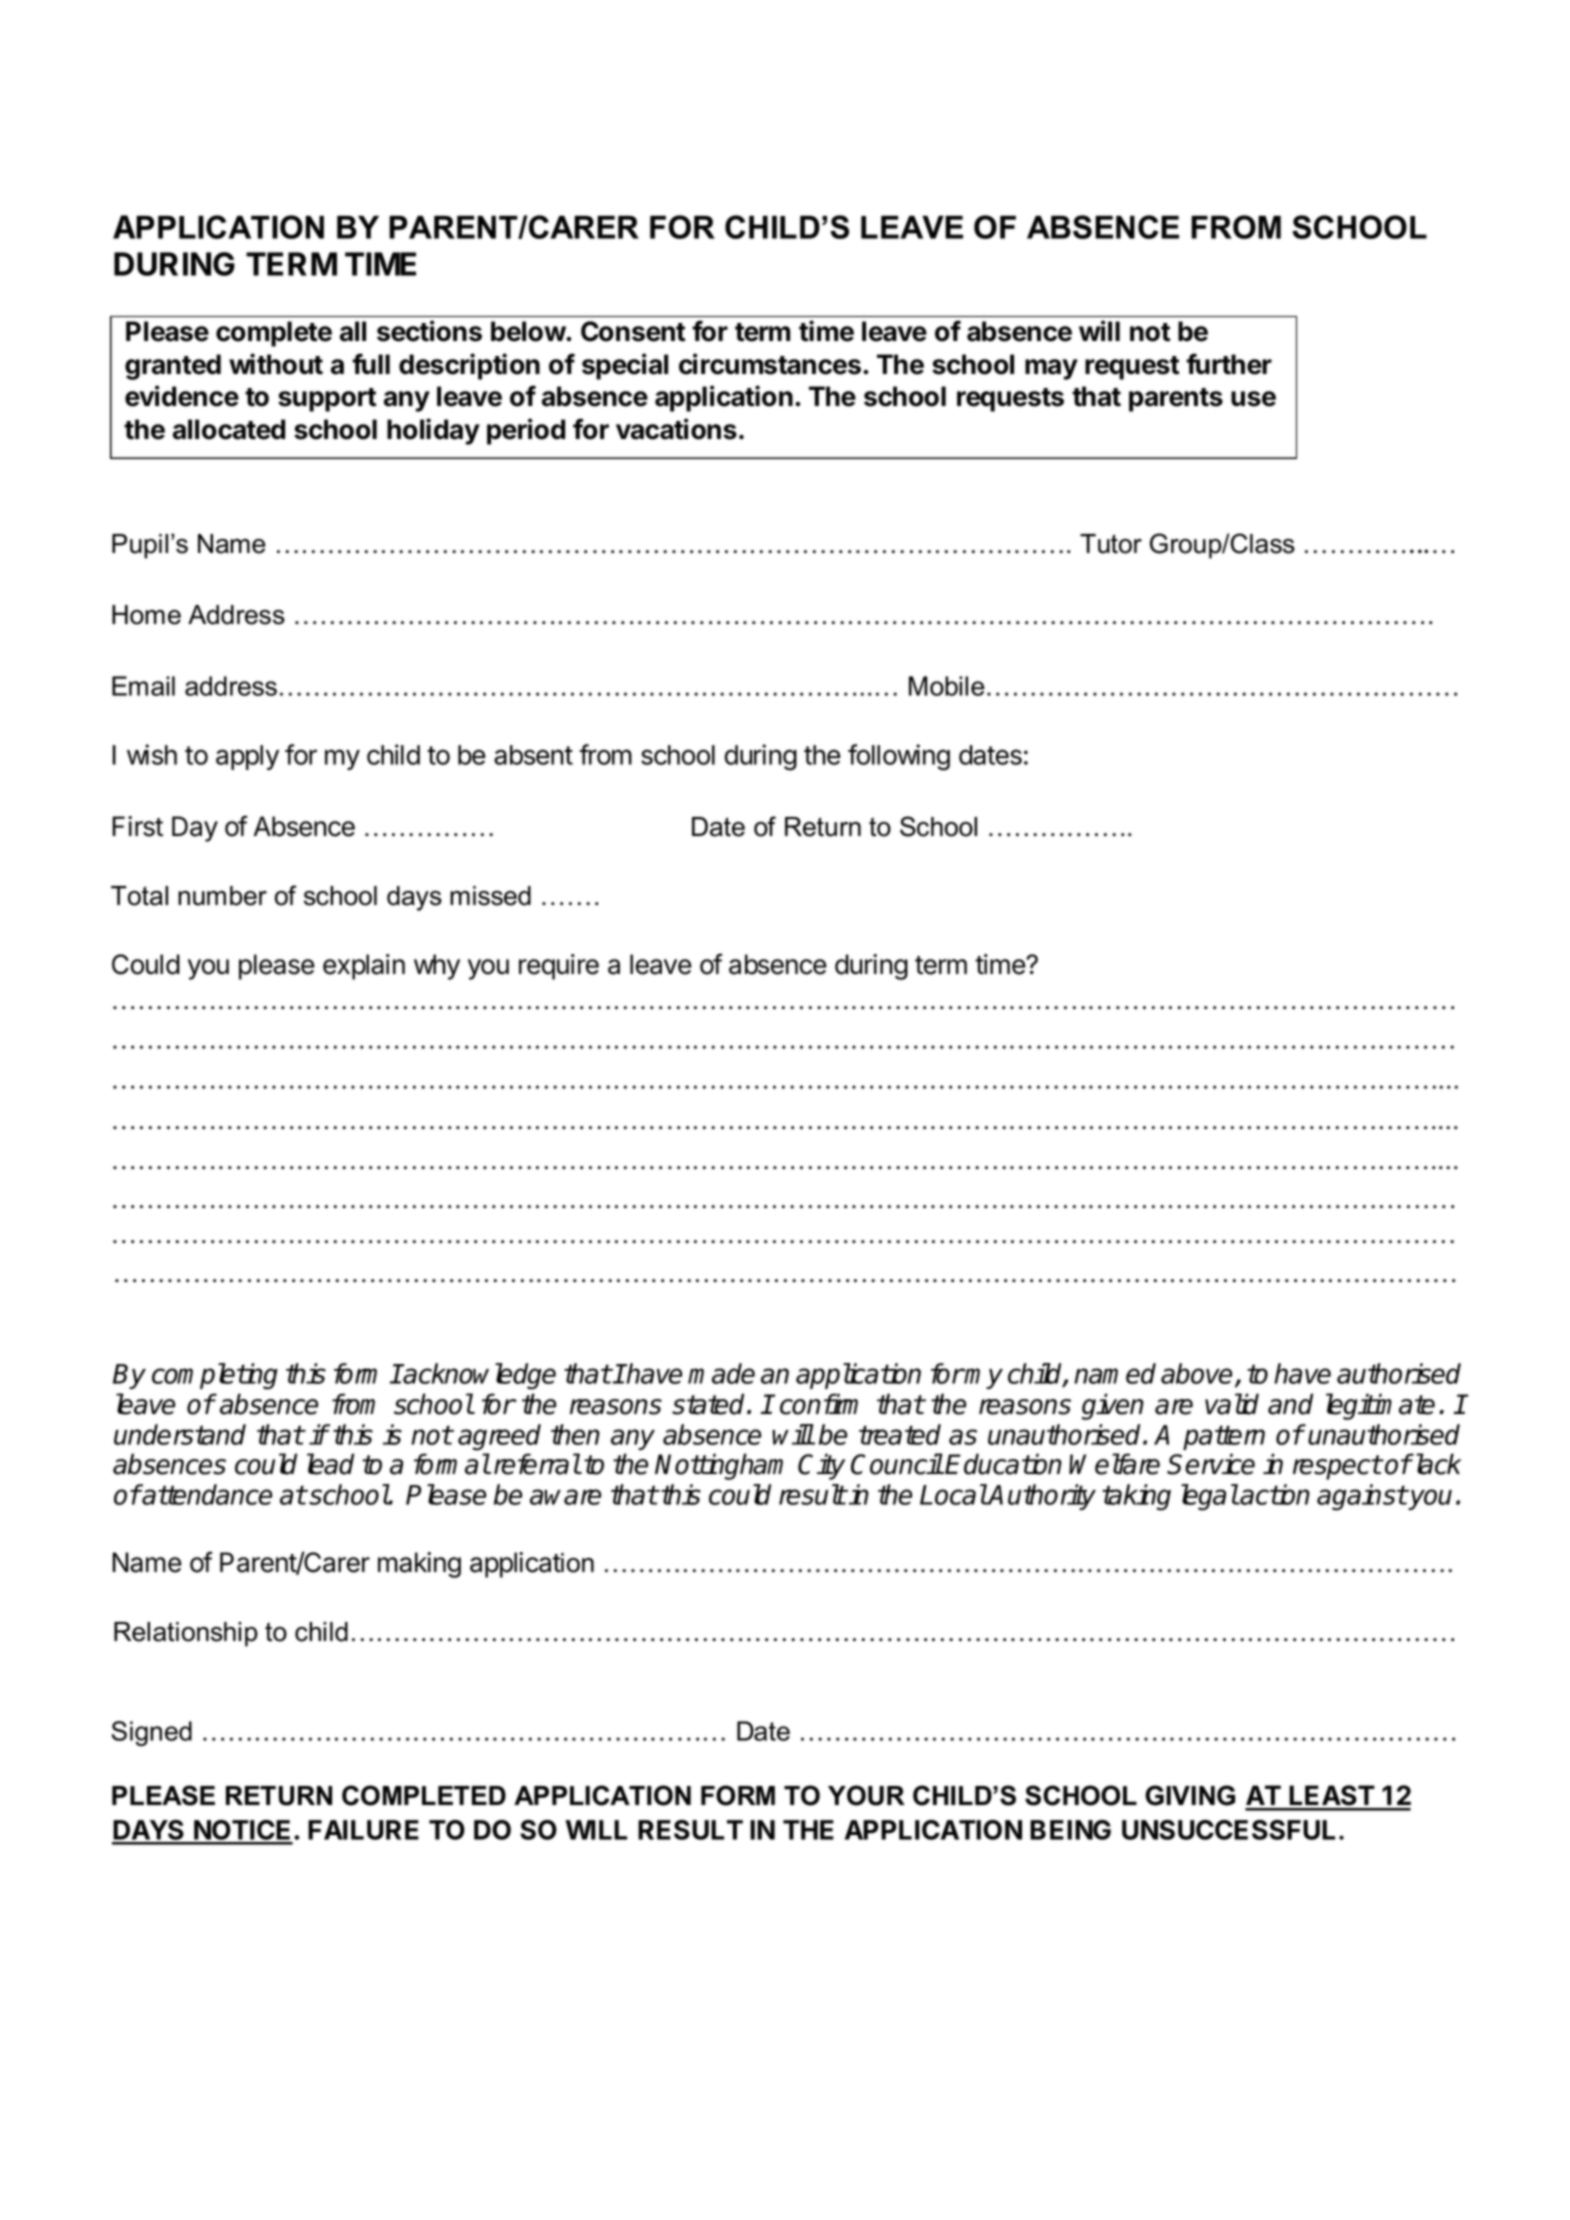 The image size is (1570, 2220). I want to click on made, so click(721, 1373).
